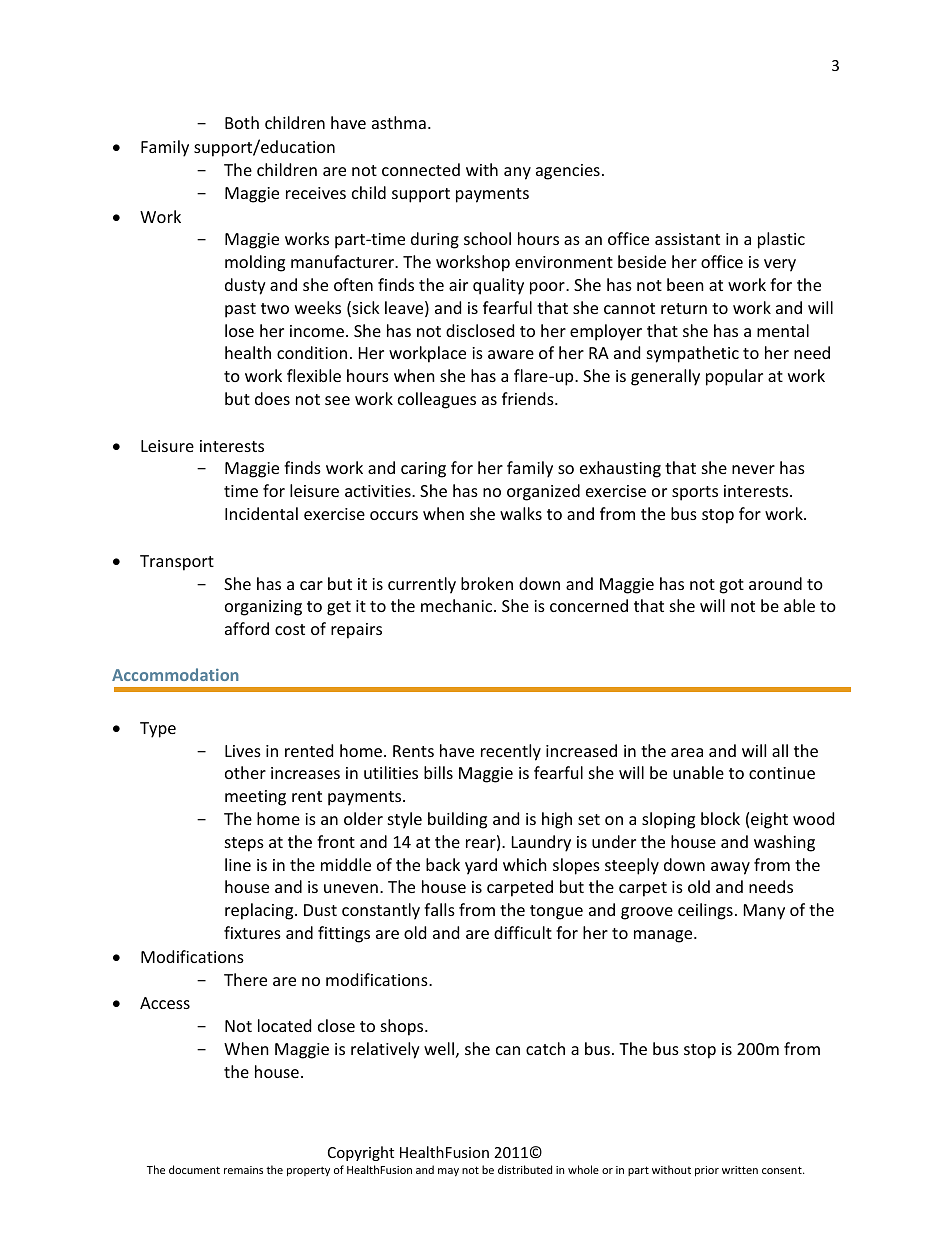 This image has height=1233, width=952. Describe the element at coordinates (243, 1170) in the image. I see `remains` at that location.
